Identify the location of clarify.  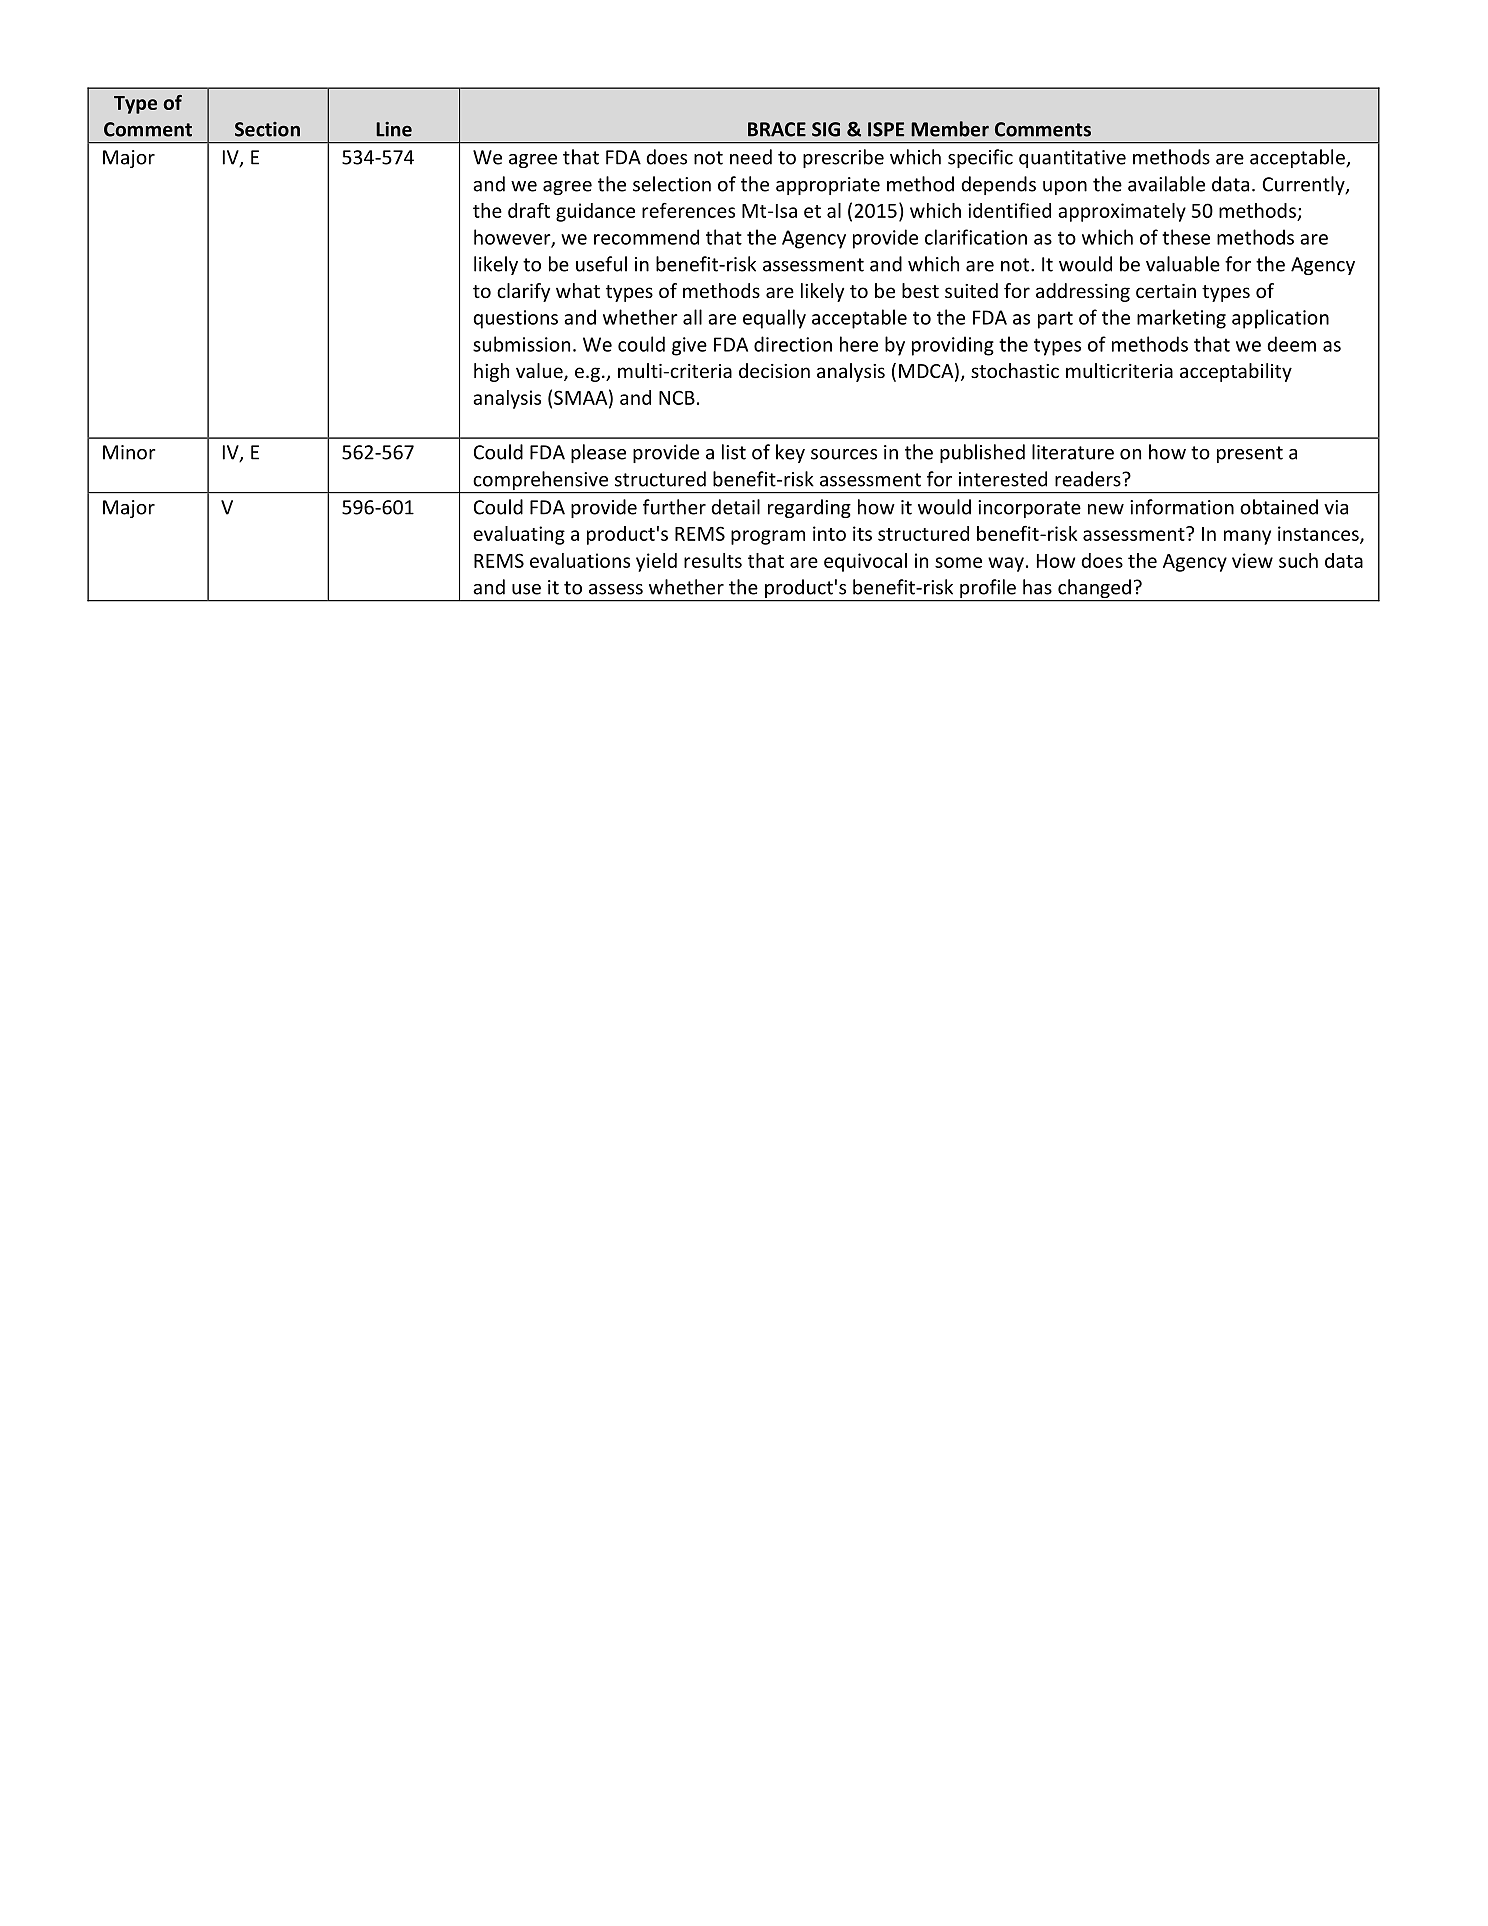
(523, 292).
